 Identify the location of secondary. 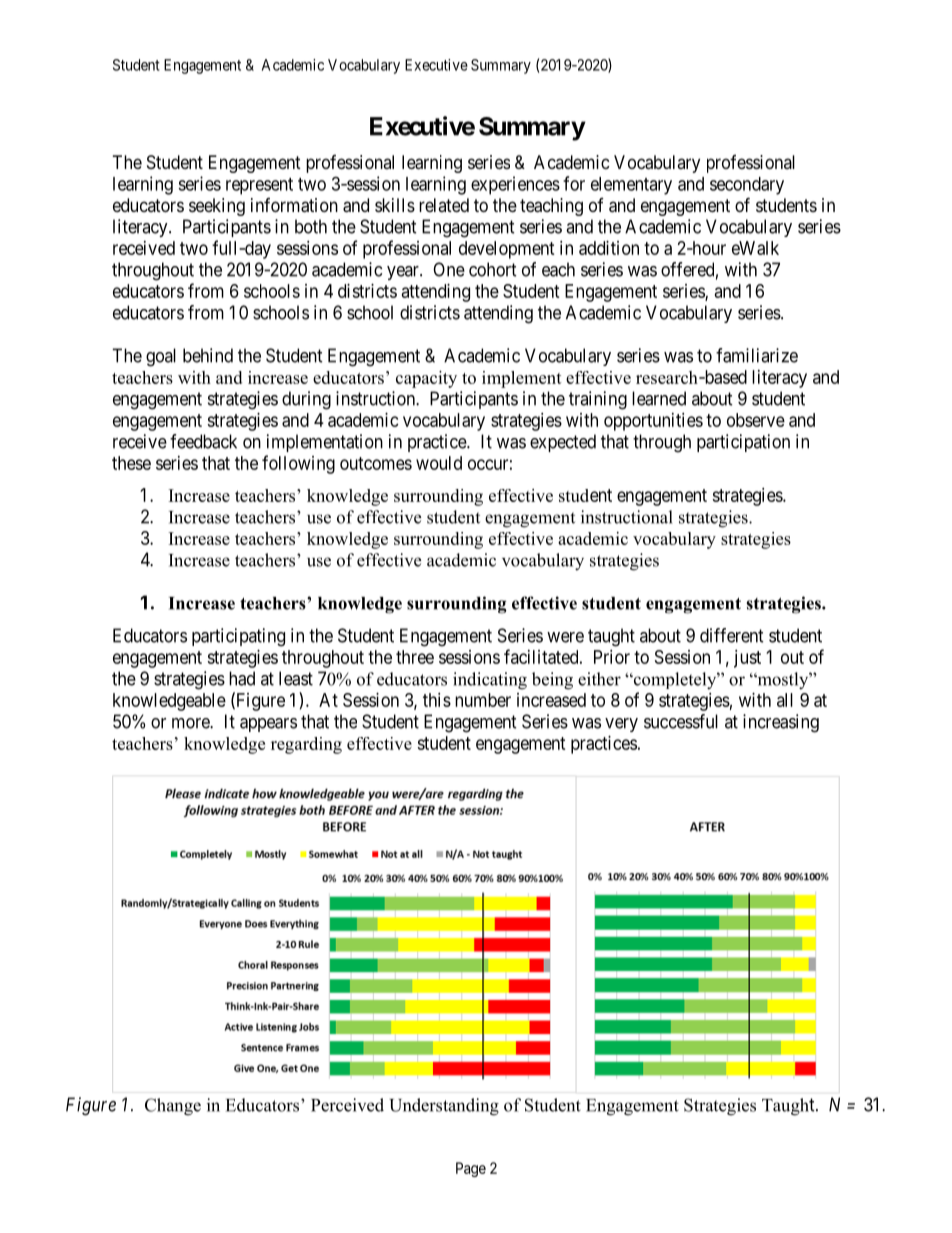
(747, 186).
